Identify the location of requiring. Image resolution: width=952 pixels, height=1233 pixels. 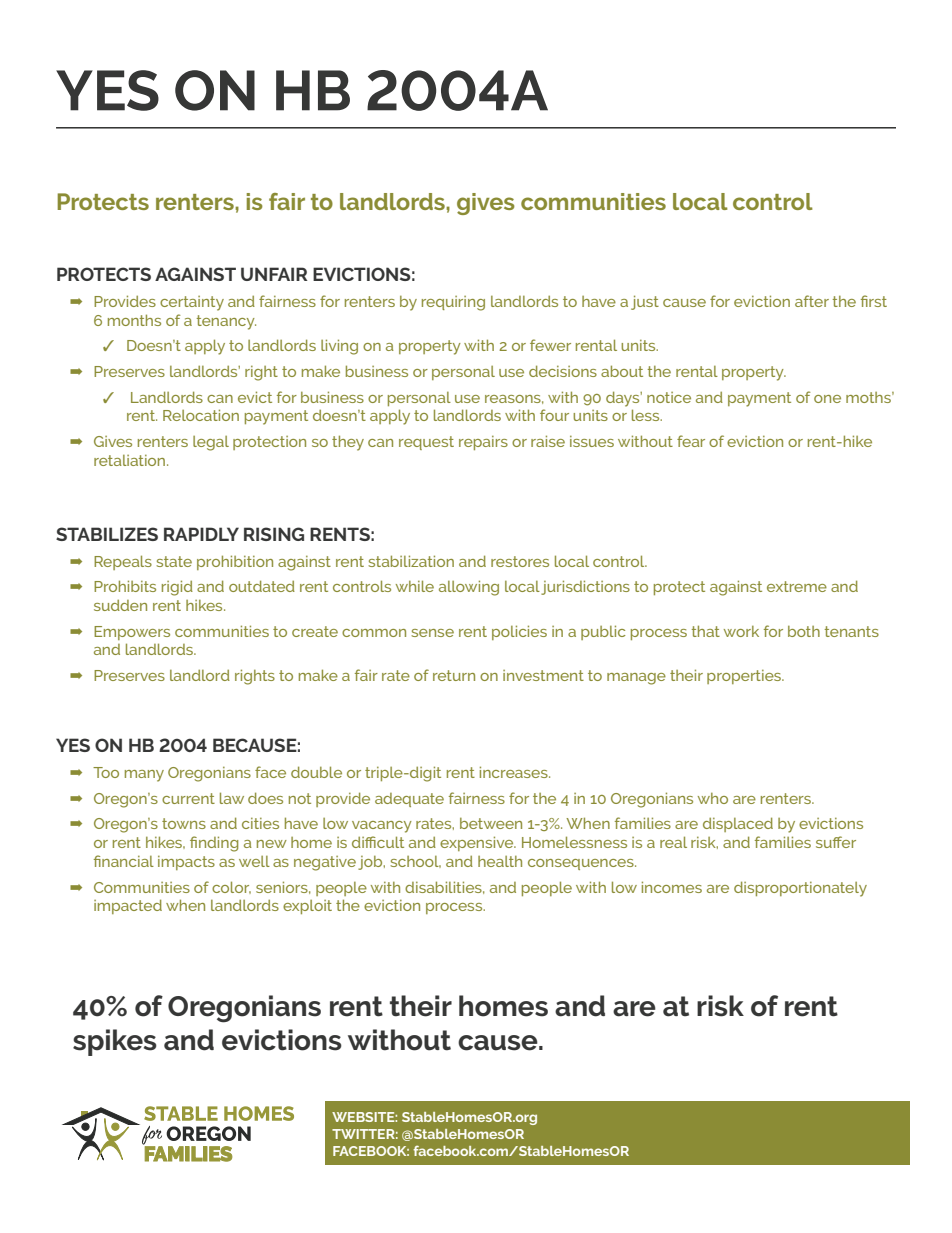
(453, 303).
